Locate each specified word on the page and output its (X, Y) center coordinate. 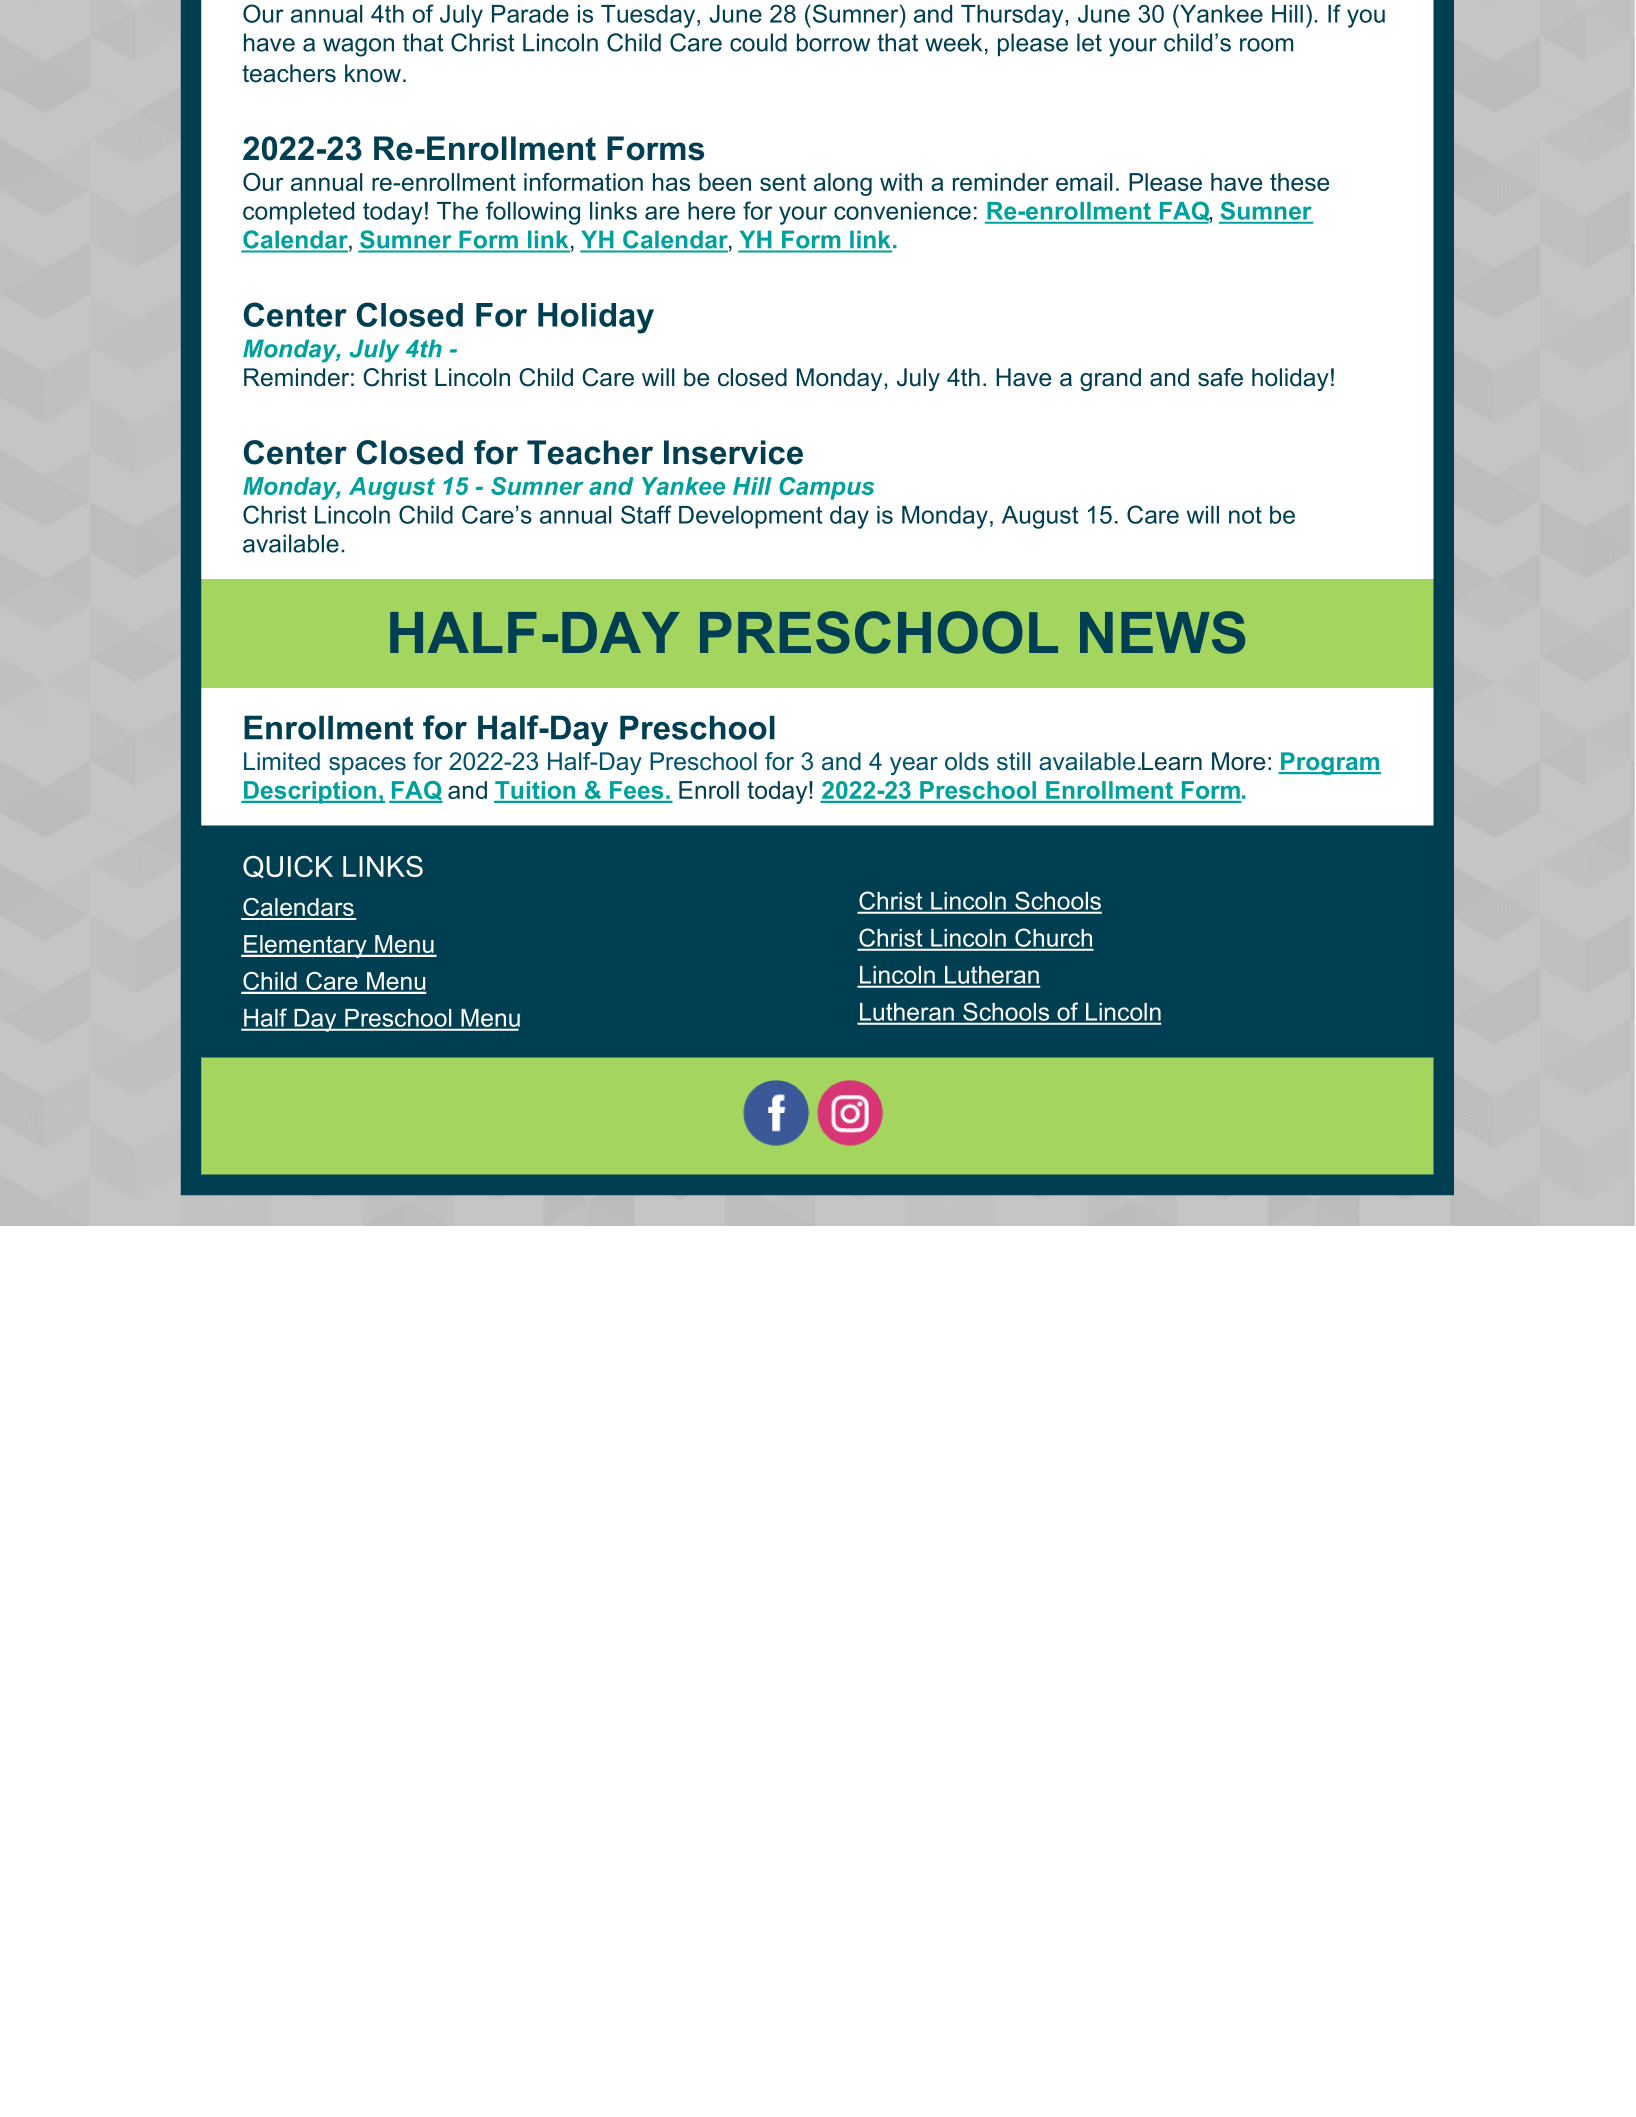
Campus (826, 488)
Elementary (305, 946)
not (1245, 515)
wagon (358, 47)
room (1266, 45)
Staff (646, 514)
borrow (833, 42)
